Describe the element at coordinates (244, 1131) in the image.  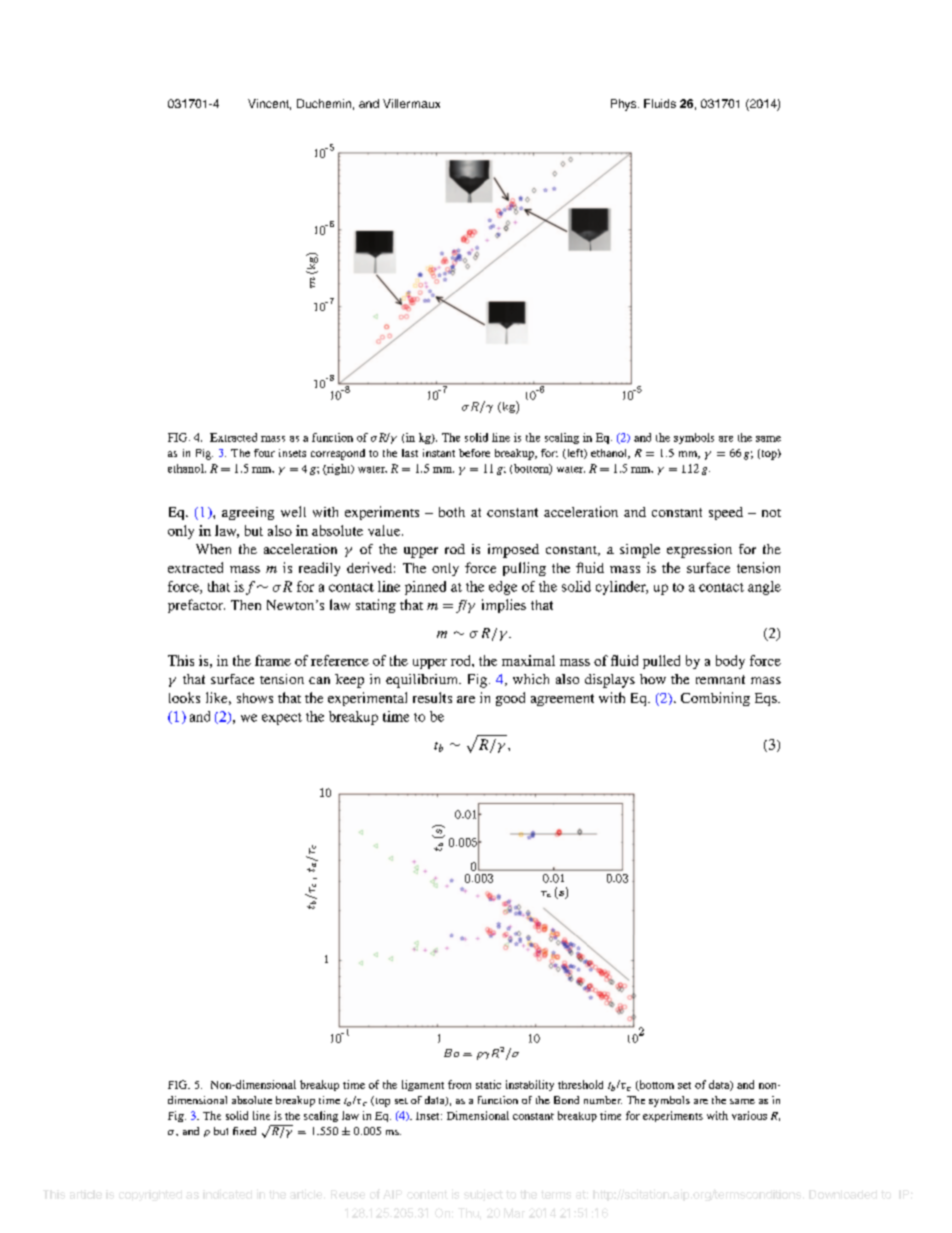
I see `fixed` at that location.
